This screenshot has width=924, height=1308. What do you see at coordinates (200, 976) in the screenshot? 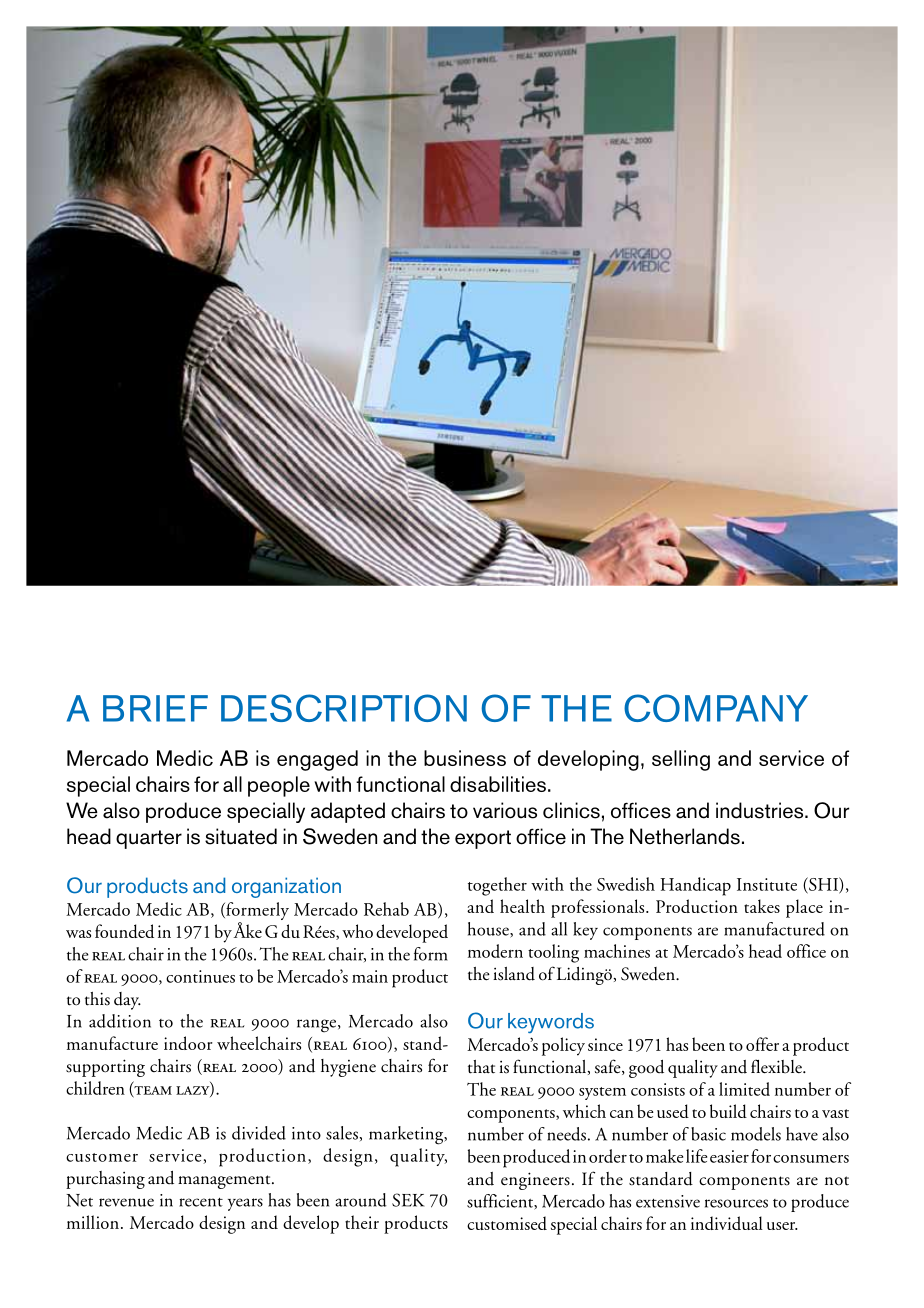
I see `continues` at bounding box center [200, 976].
